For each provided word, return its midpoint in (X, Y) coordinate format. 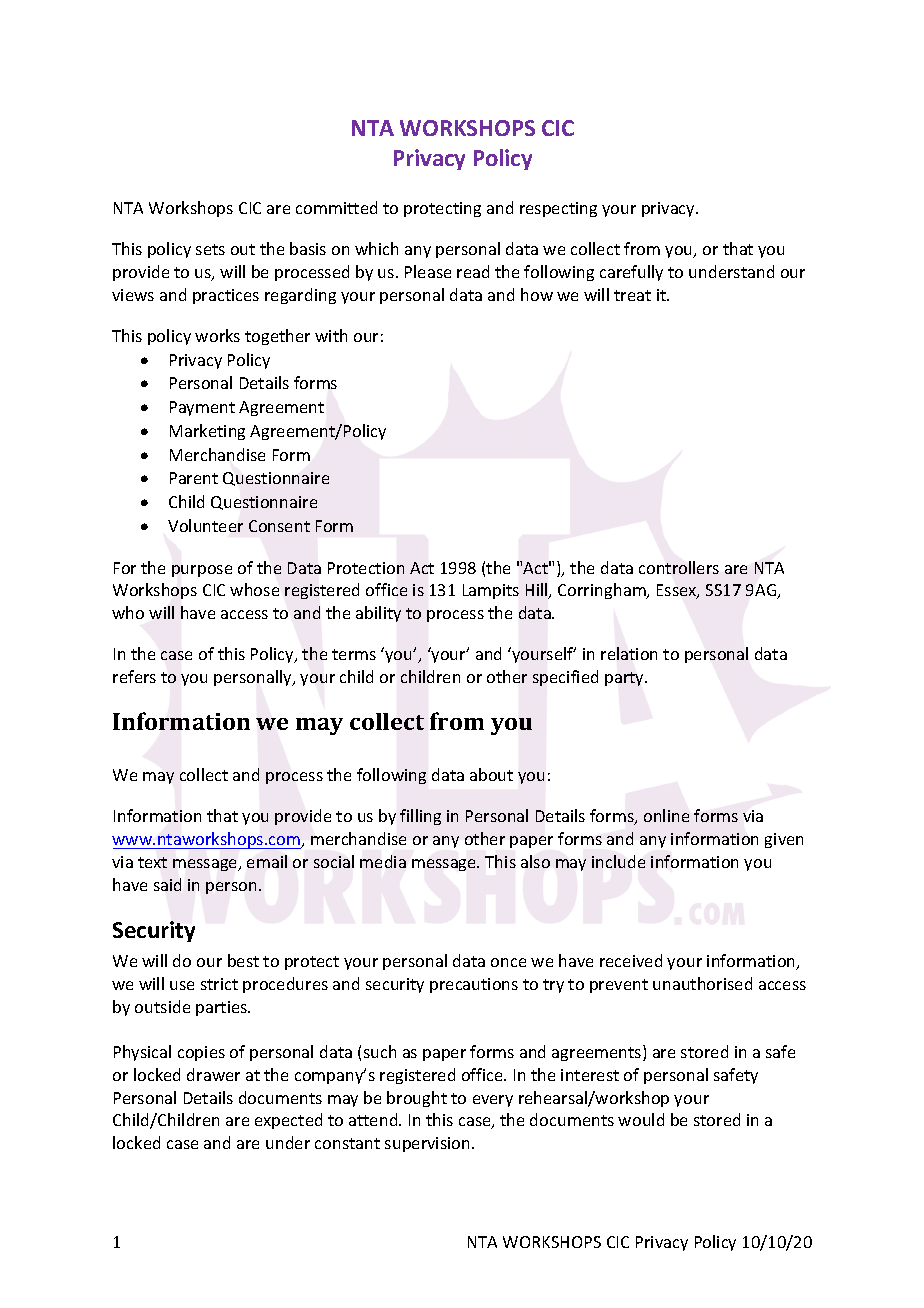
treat (632, 295)
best (243, 960)
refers (134, 676)
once (508, 962)
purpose (202, 571)
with (331, 335)
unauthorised (702, 983)
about (491, 774)
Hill (538, 591)
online (666, 815)
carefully (631, 273)
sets (210, 249)
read (473, 271)
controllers (679, 567)
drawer (213, 1074)
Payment (202, 408)
